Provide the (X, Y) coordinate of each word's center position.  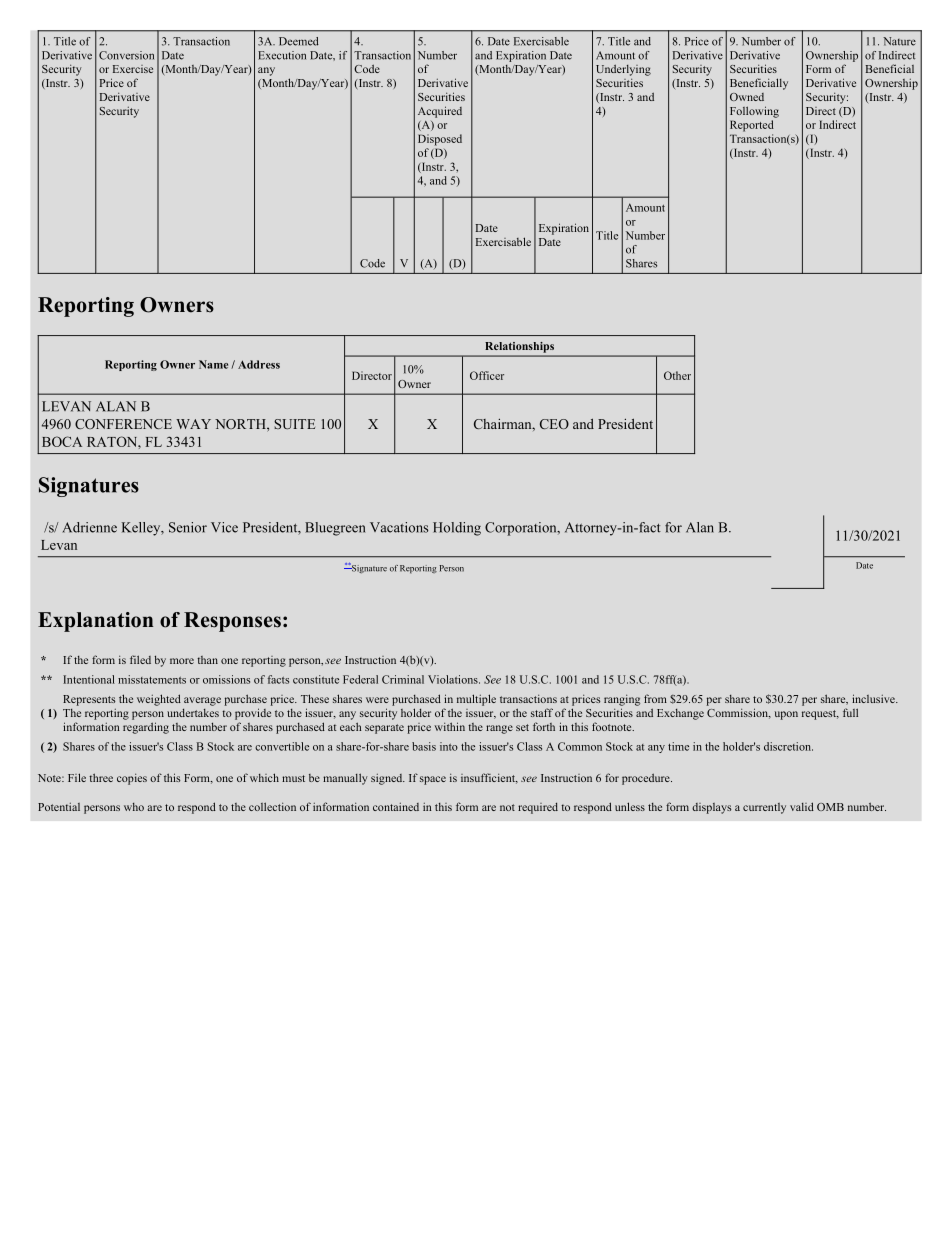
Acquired (440, 112)
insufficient (489, 778)
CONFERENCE (123, 424)
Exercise (133, 69)
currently (764, 808)
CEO (554, 424)
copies (132, 779)
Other (677, 375)
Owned (747, 97)
